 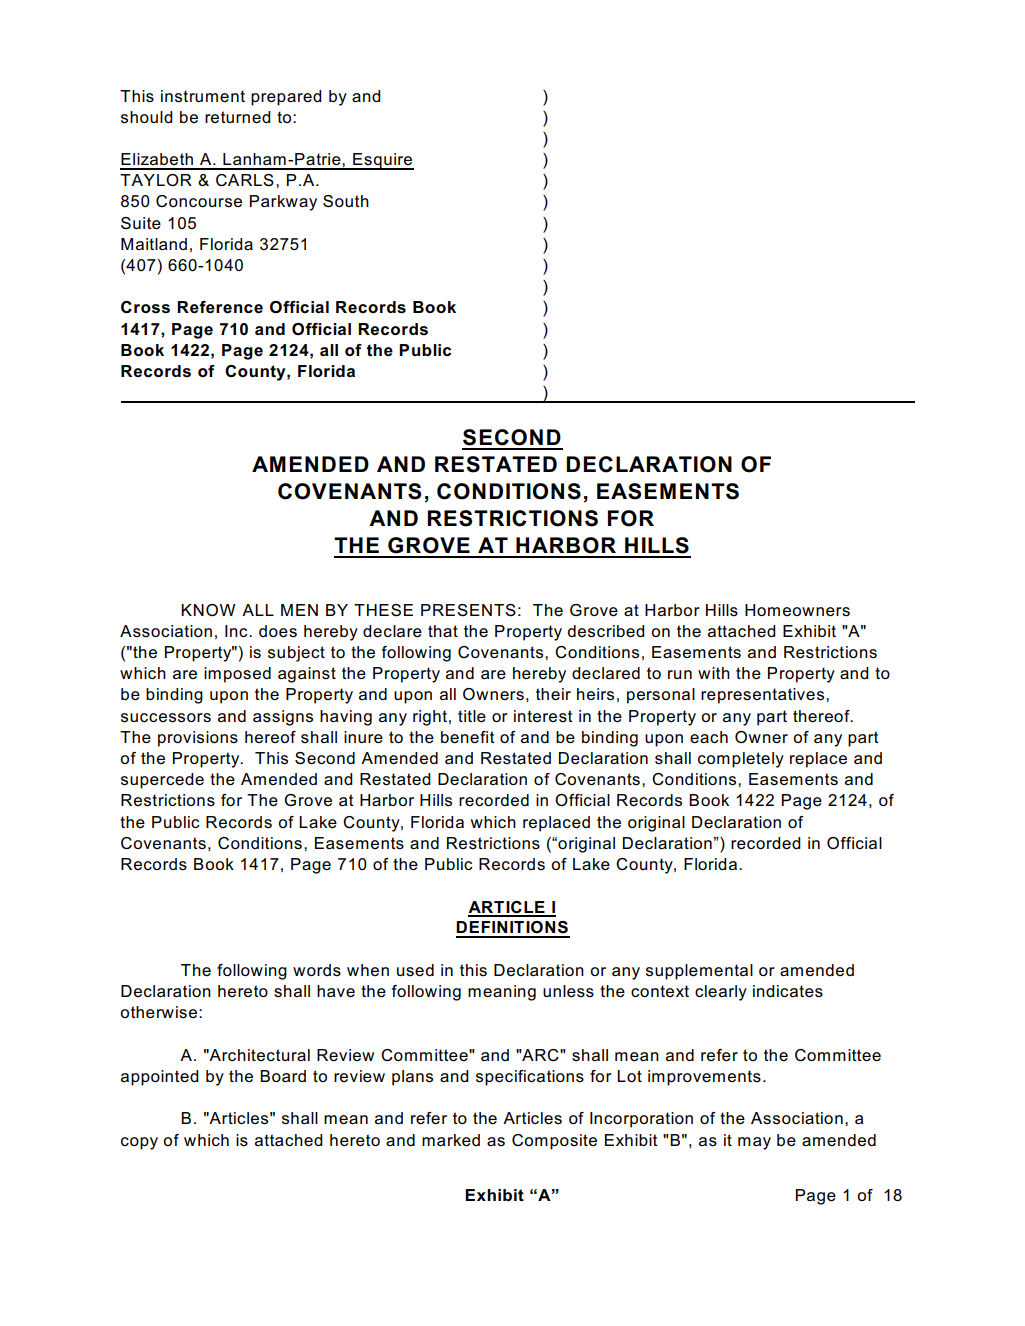 I want to click on PRESENTS, so click(x=468, y=610).
